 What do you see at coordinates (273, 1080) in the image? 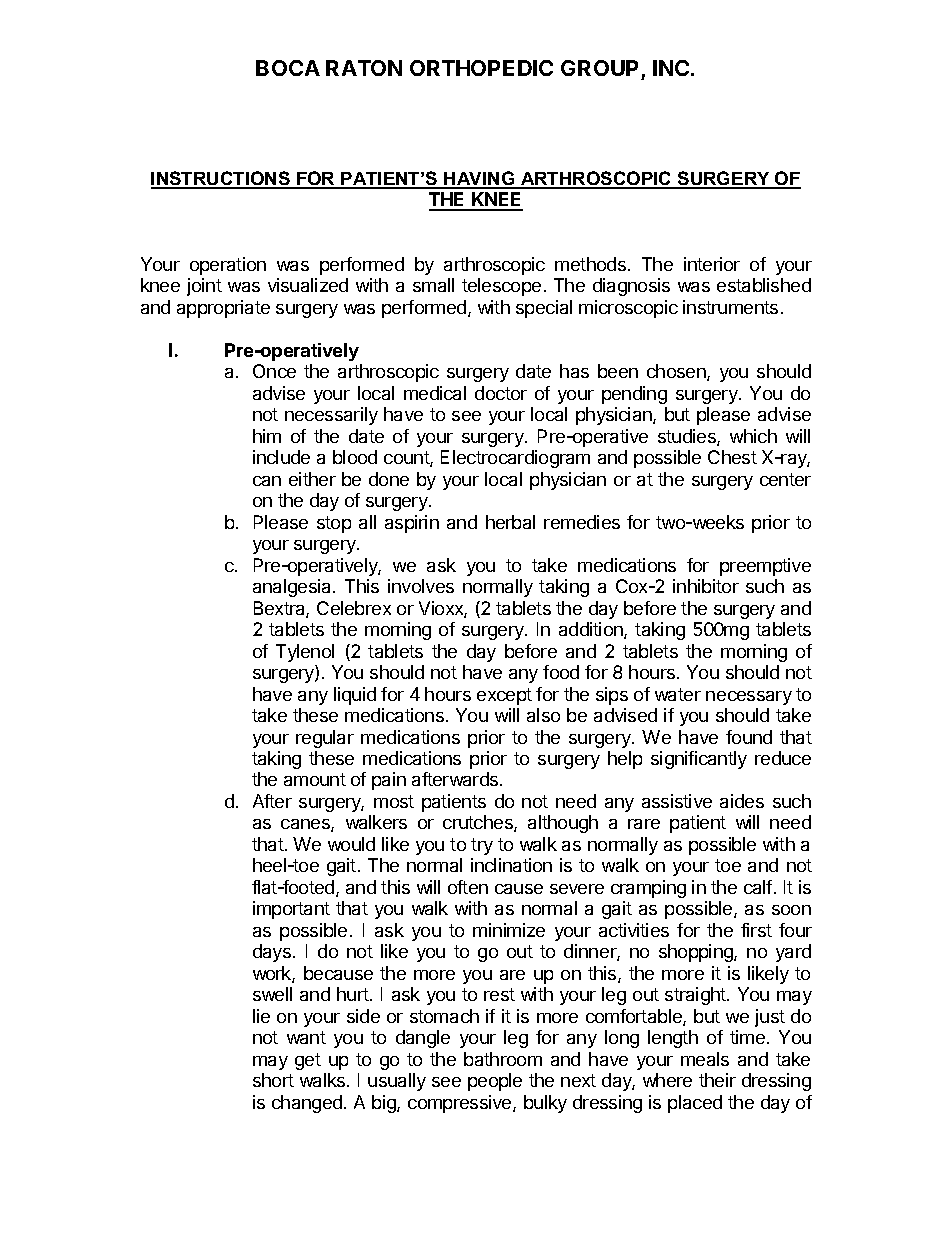
I see `short` at bounding box center [273, 1080].
